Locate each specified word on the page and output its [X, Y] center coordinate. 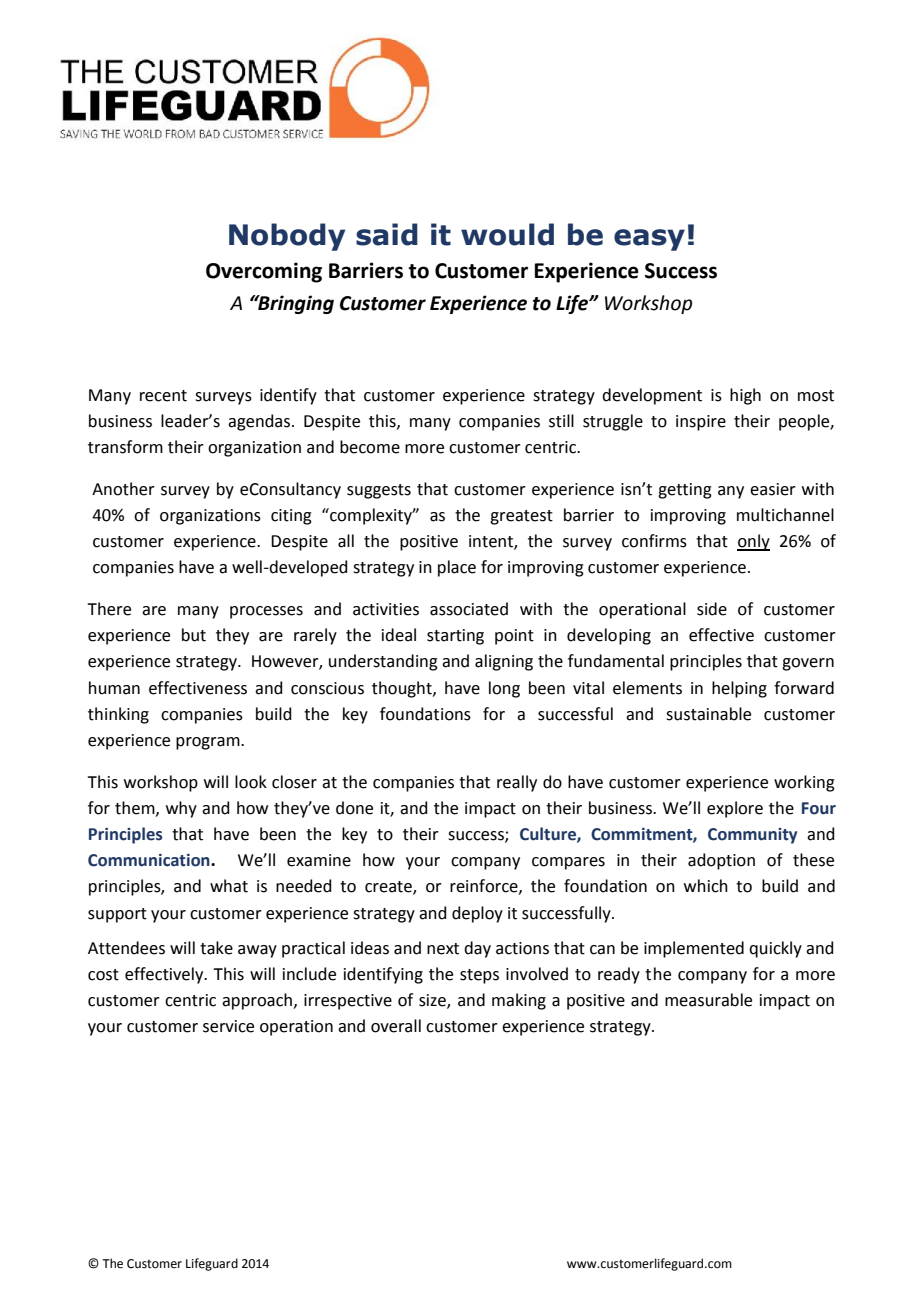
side [712, 609]
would [507, 234]
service [228, 1026]
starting [455, 637]
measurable [708, 1000]
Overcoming [264, 272]
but [194, 635]
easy [649, 240]
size [433, 1001]
